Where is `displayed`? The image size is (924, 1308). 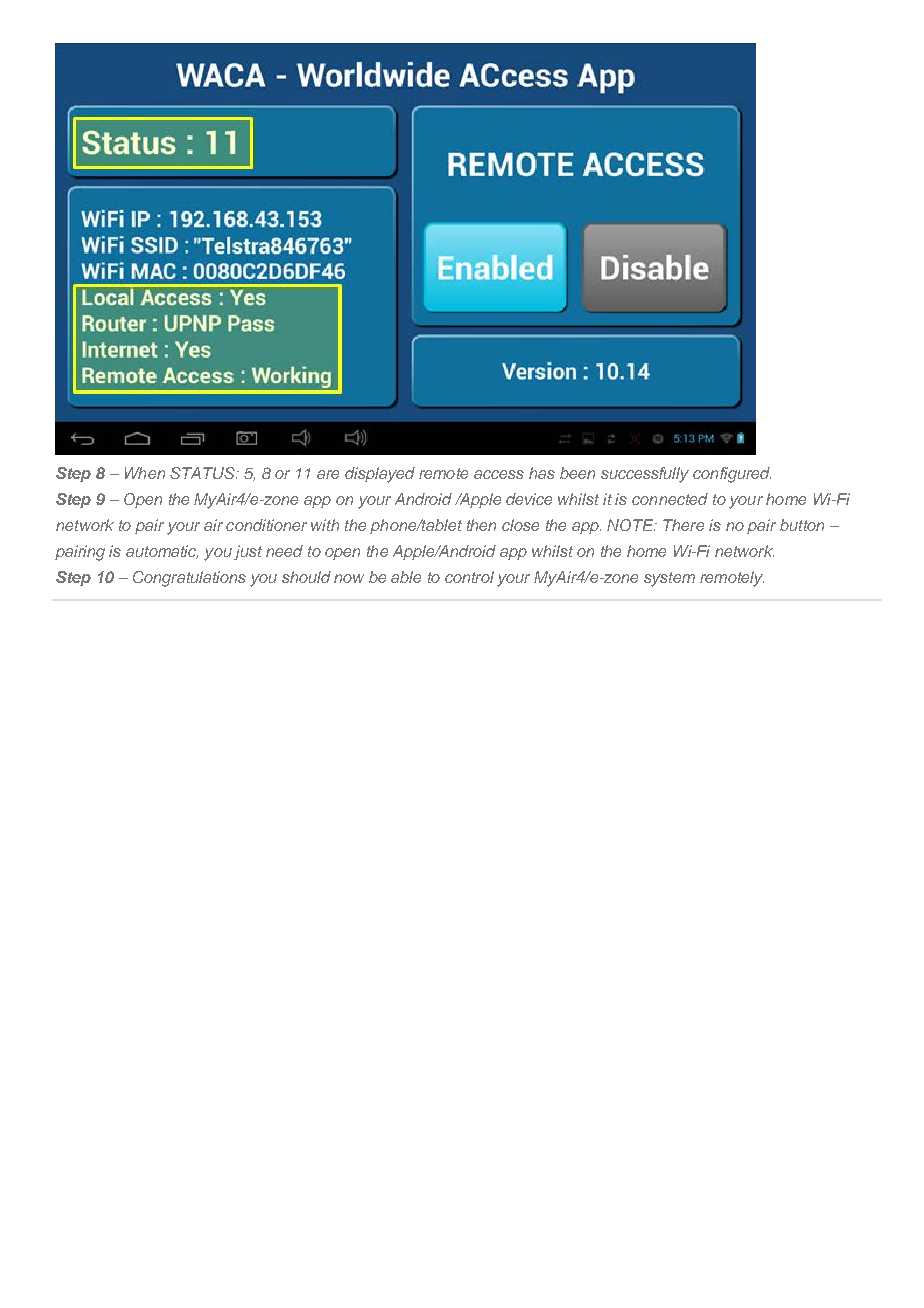
displayed is located at coordinates (380, 475).
